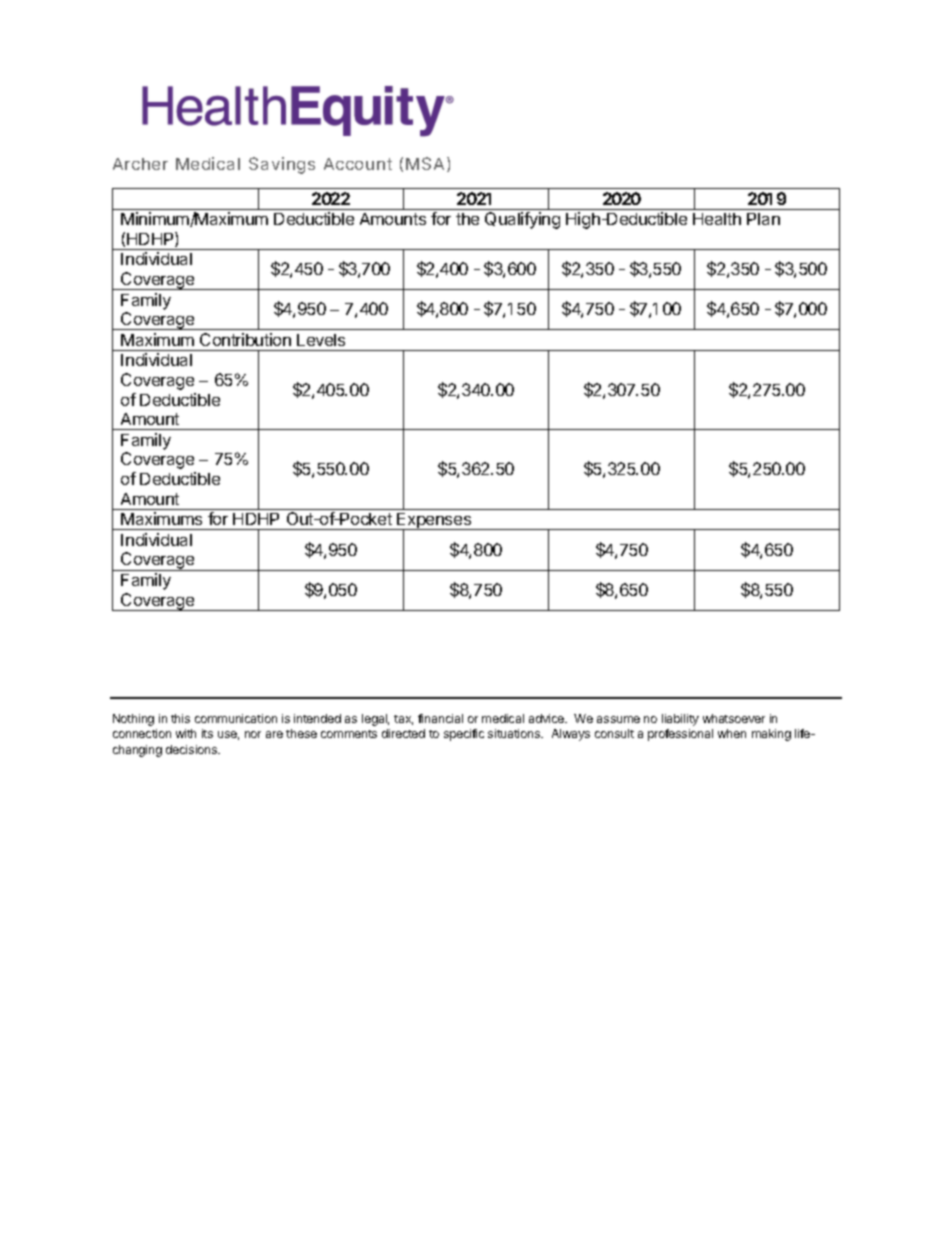 The width and height of the screenshot is (952, 1233). What do you see at coordinates (321, 340) in the screenshot?
I see `Levels` at bounding box center [321, 340].
